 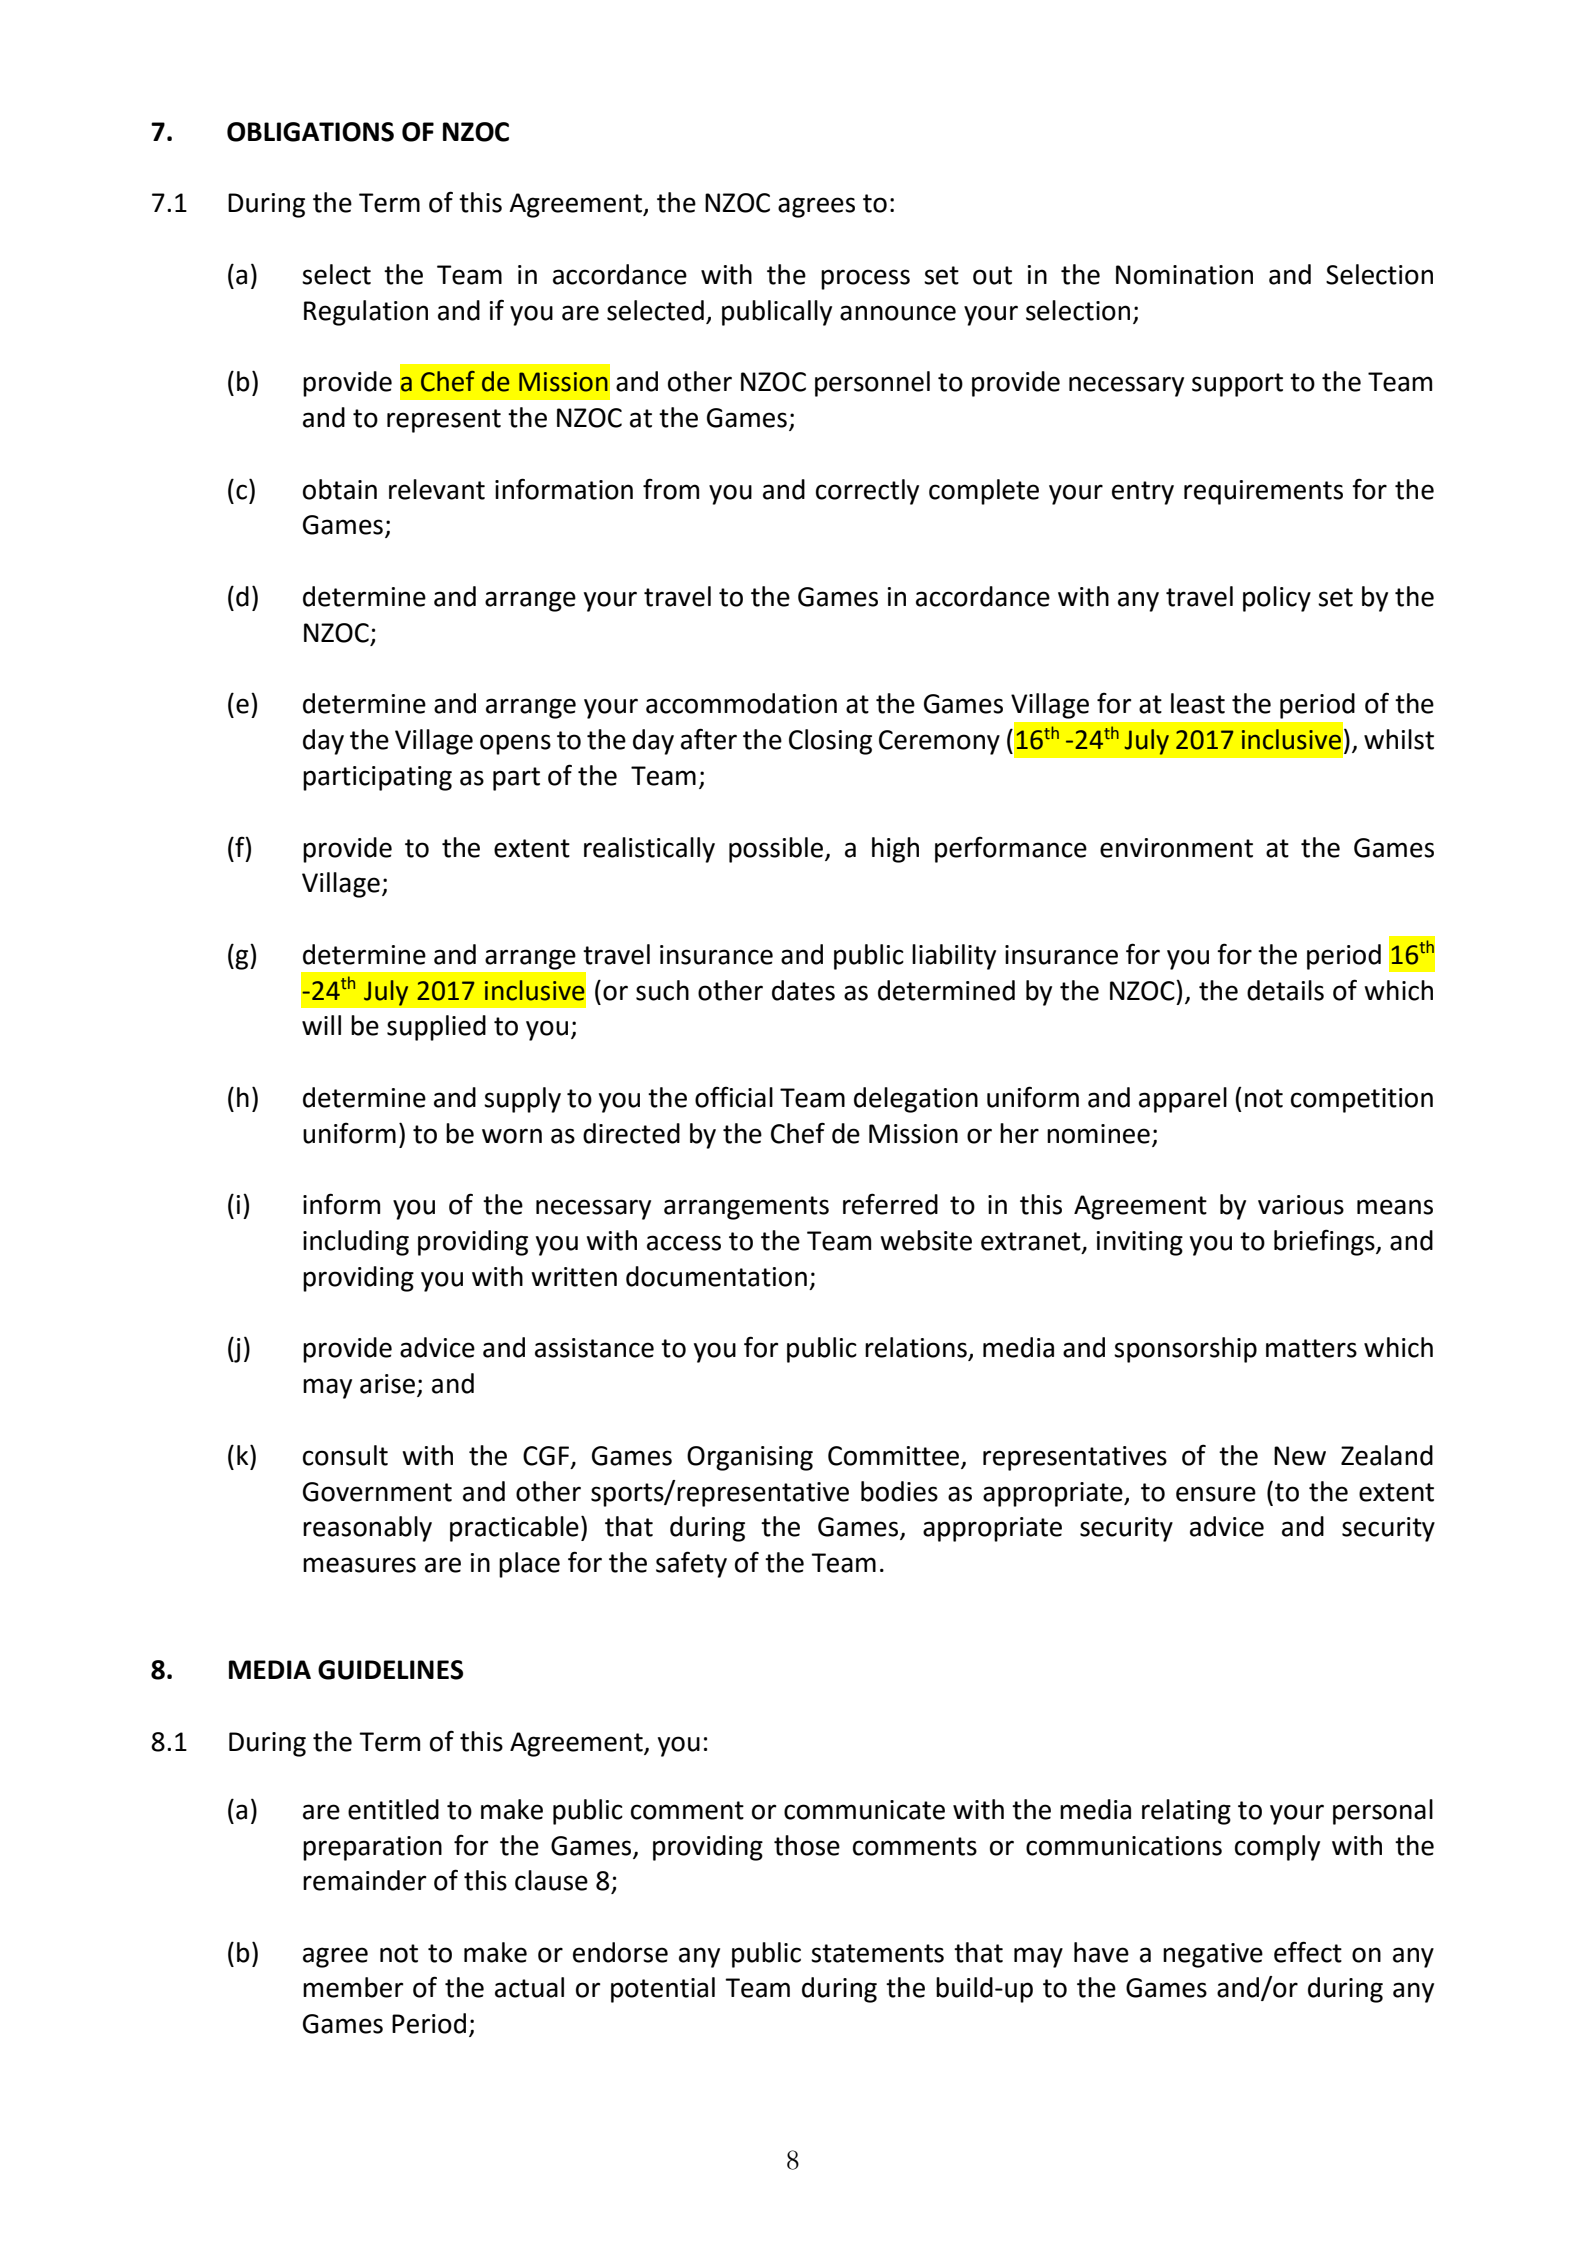 What do you see at coordinates (916, 1100) in the document?
I see `delegation` at bounding box center [916, 1100].
